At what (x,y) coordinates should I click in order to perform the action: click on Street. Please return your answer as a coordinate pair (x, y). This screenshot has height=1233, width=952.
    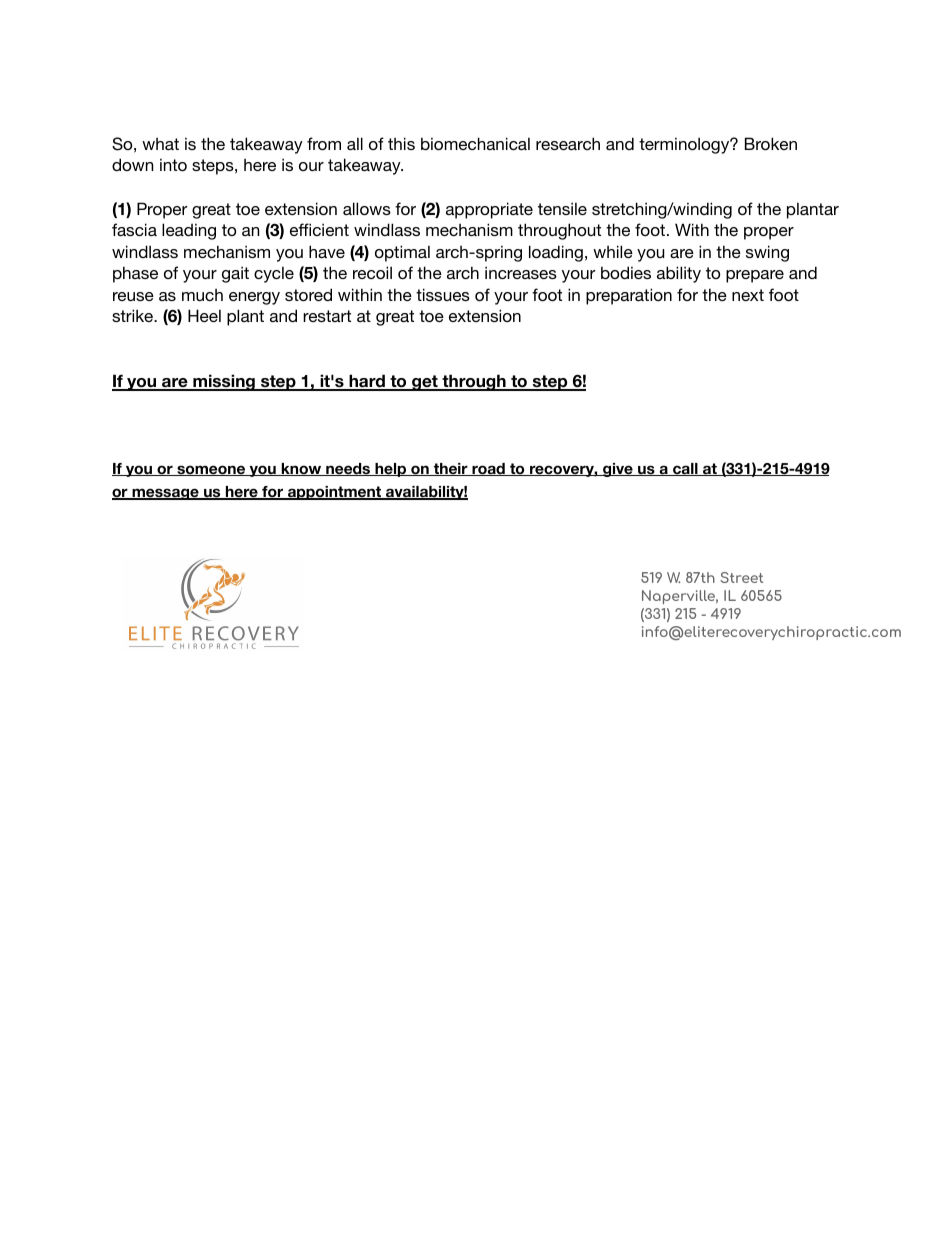
    Looking at the image, I should click on (741, 577).
